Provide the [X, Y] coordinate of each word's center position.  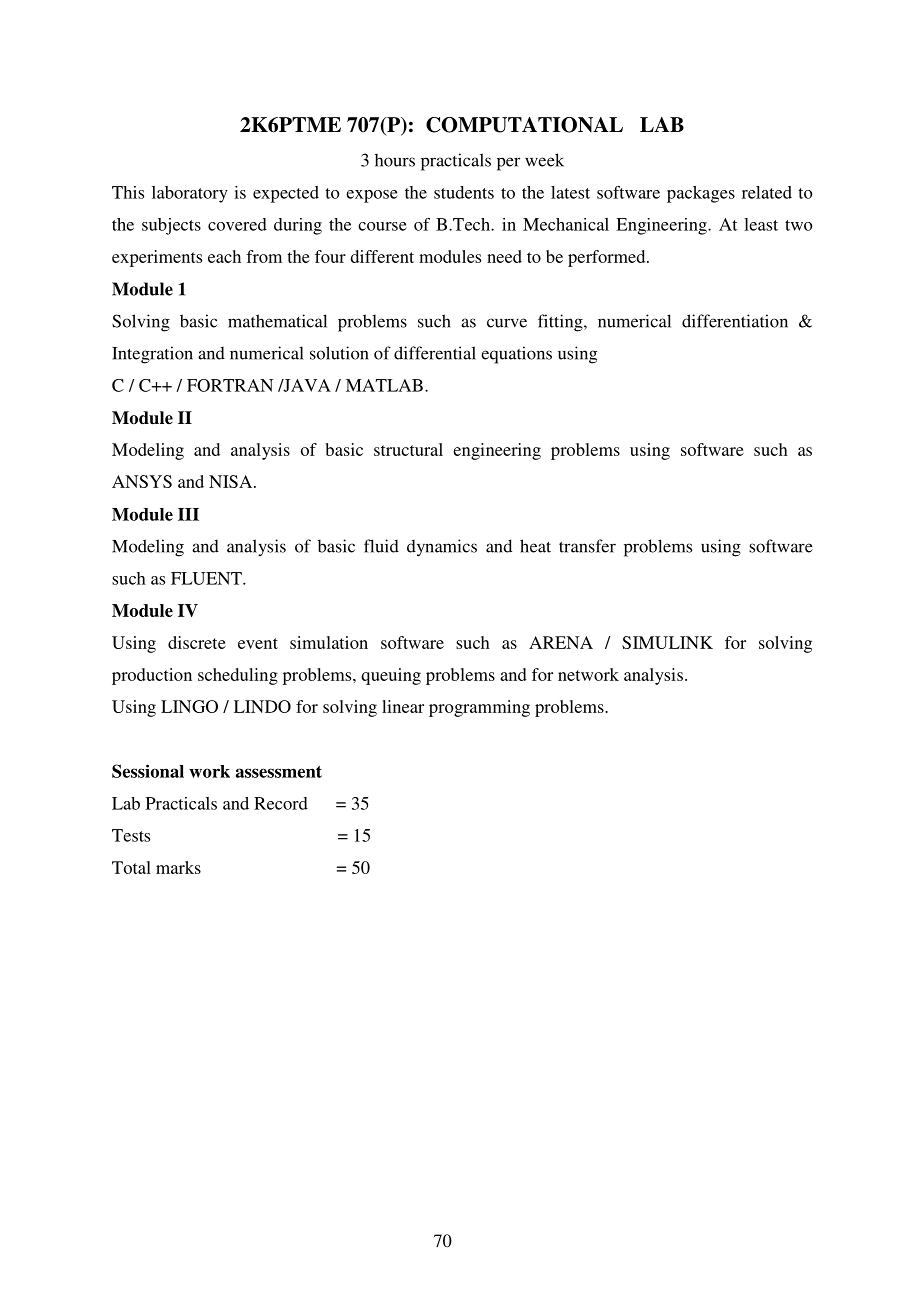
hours [395, 160]
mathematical [277, 321]
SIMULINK [667, 642]
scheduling [238, 676]
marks [178, 867]
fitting [561, 323]
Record [281, 803]
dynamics [442, 548]
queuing [391, 676]
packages [701, 194]
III [188, 514]
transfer [587, 546]
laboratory [190, 194]
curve [507, 323]
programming [479, 708]
